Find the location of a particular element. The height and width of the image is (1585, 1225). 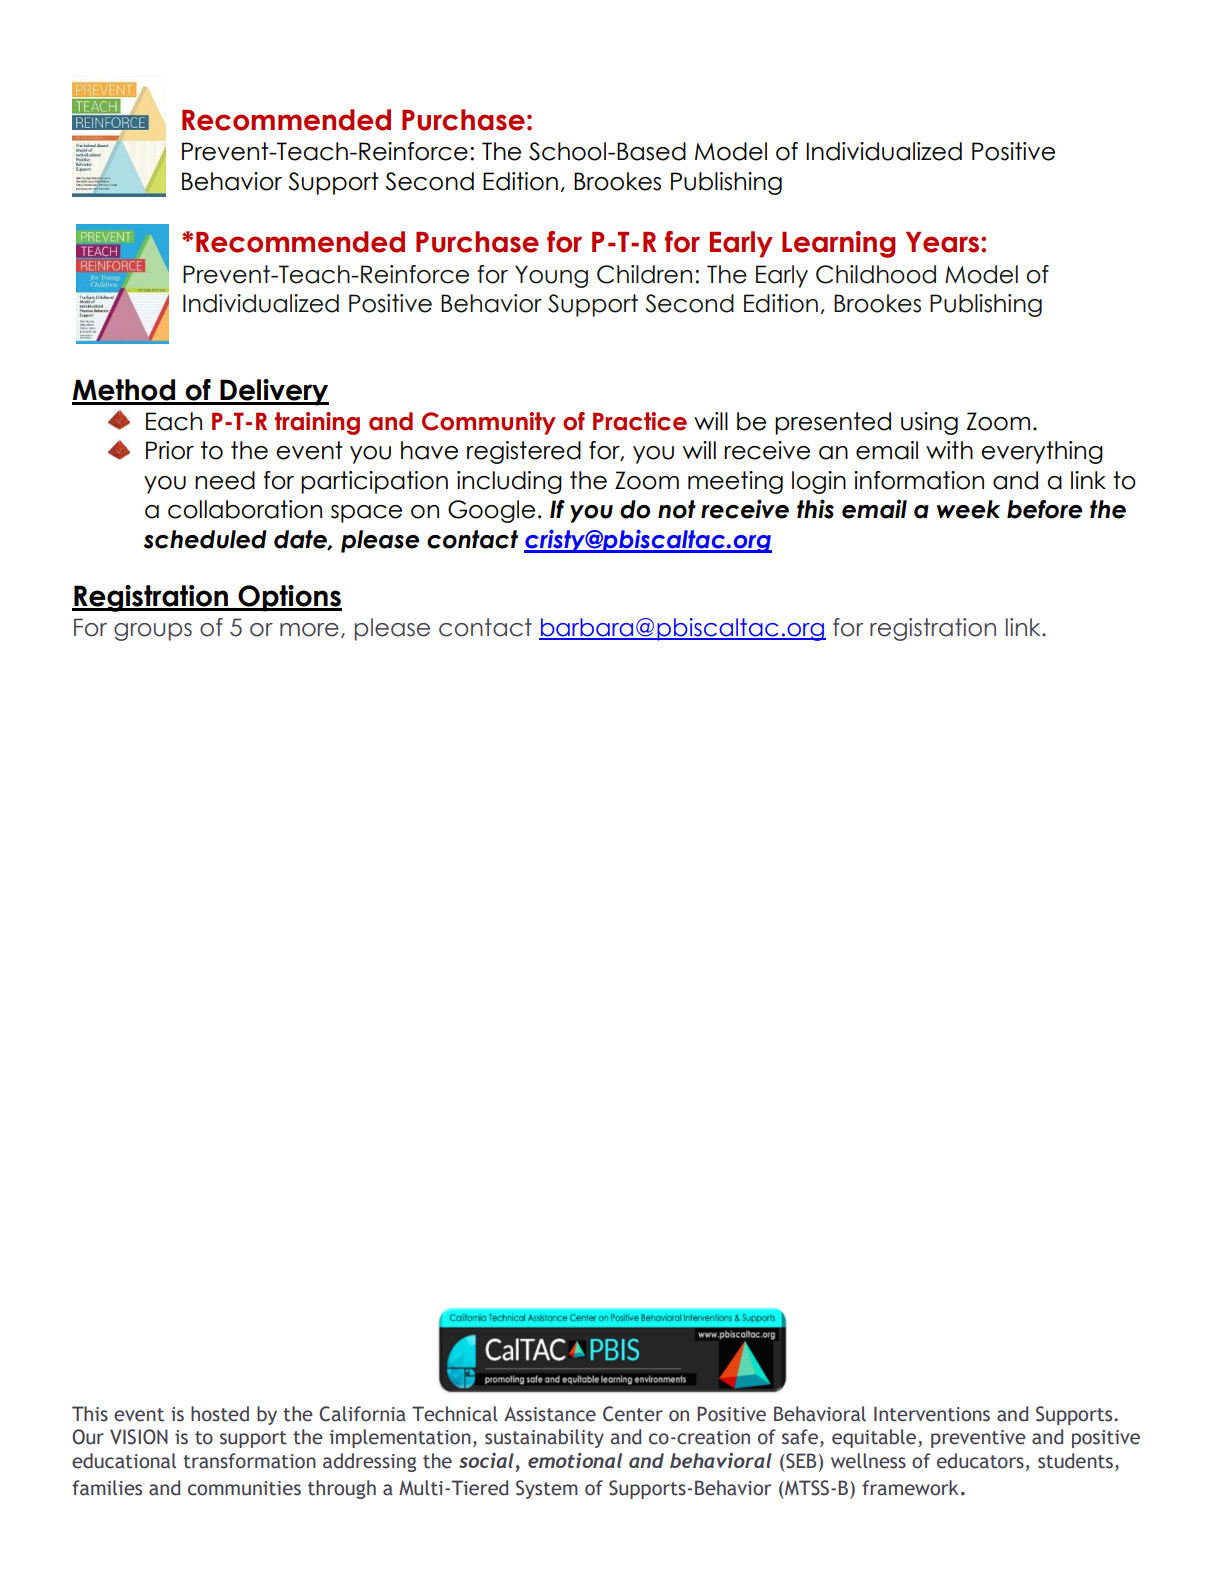

emotional is located at coordinates (575, 1460).
